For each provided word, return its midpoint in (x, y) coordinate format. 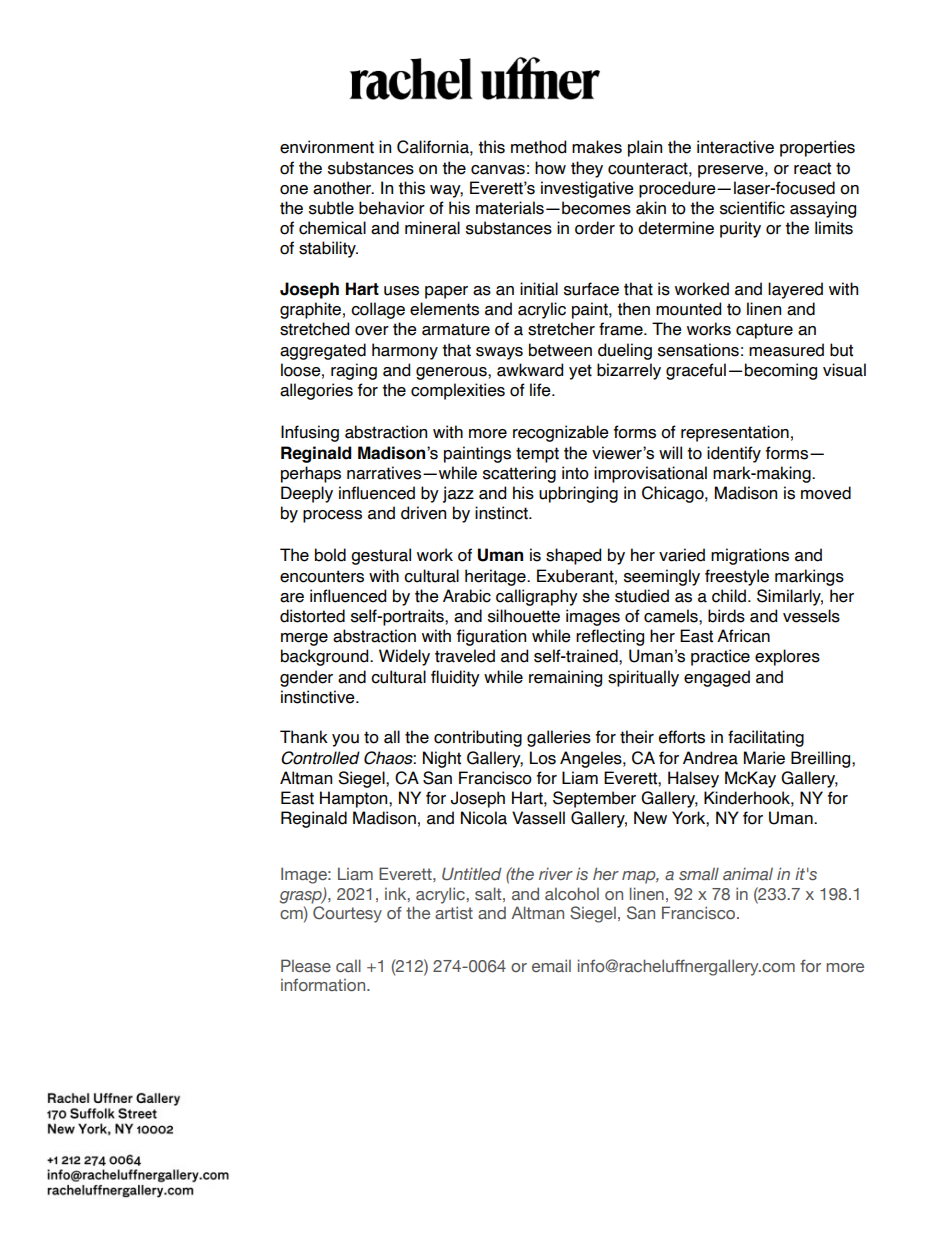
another (343, 188)
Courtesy (347, 914)
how (550, 168)
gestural (381, 556)
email (551, 965)
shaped (573, 556)
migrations (750, 556)
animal (748, 873)
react (812, 168)
